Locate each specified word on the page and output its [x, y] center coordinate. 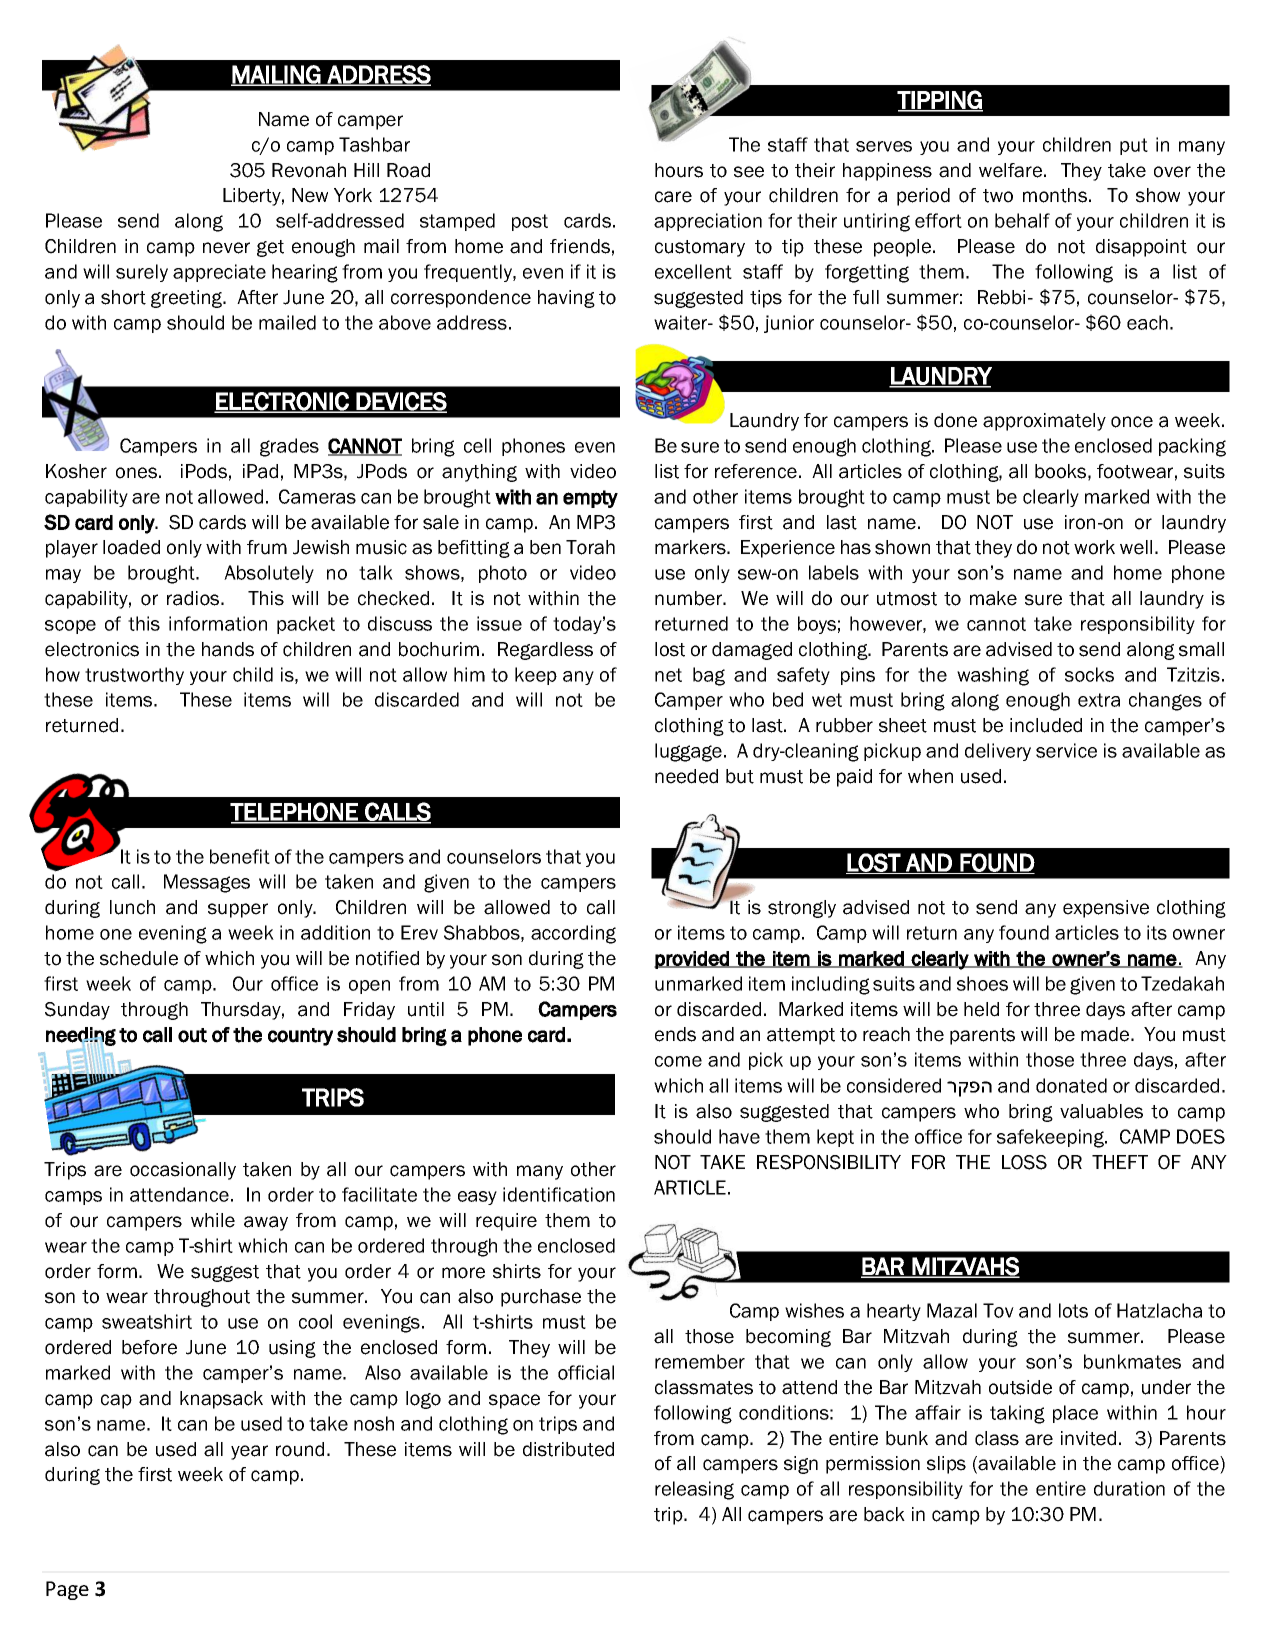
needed [686, 776]
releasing [694, 1490]
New [310, 195]
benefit [240, 856]
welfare [1012, 170]
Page [67, 1590]
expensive [1106, 909]
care [673, 197]
